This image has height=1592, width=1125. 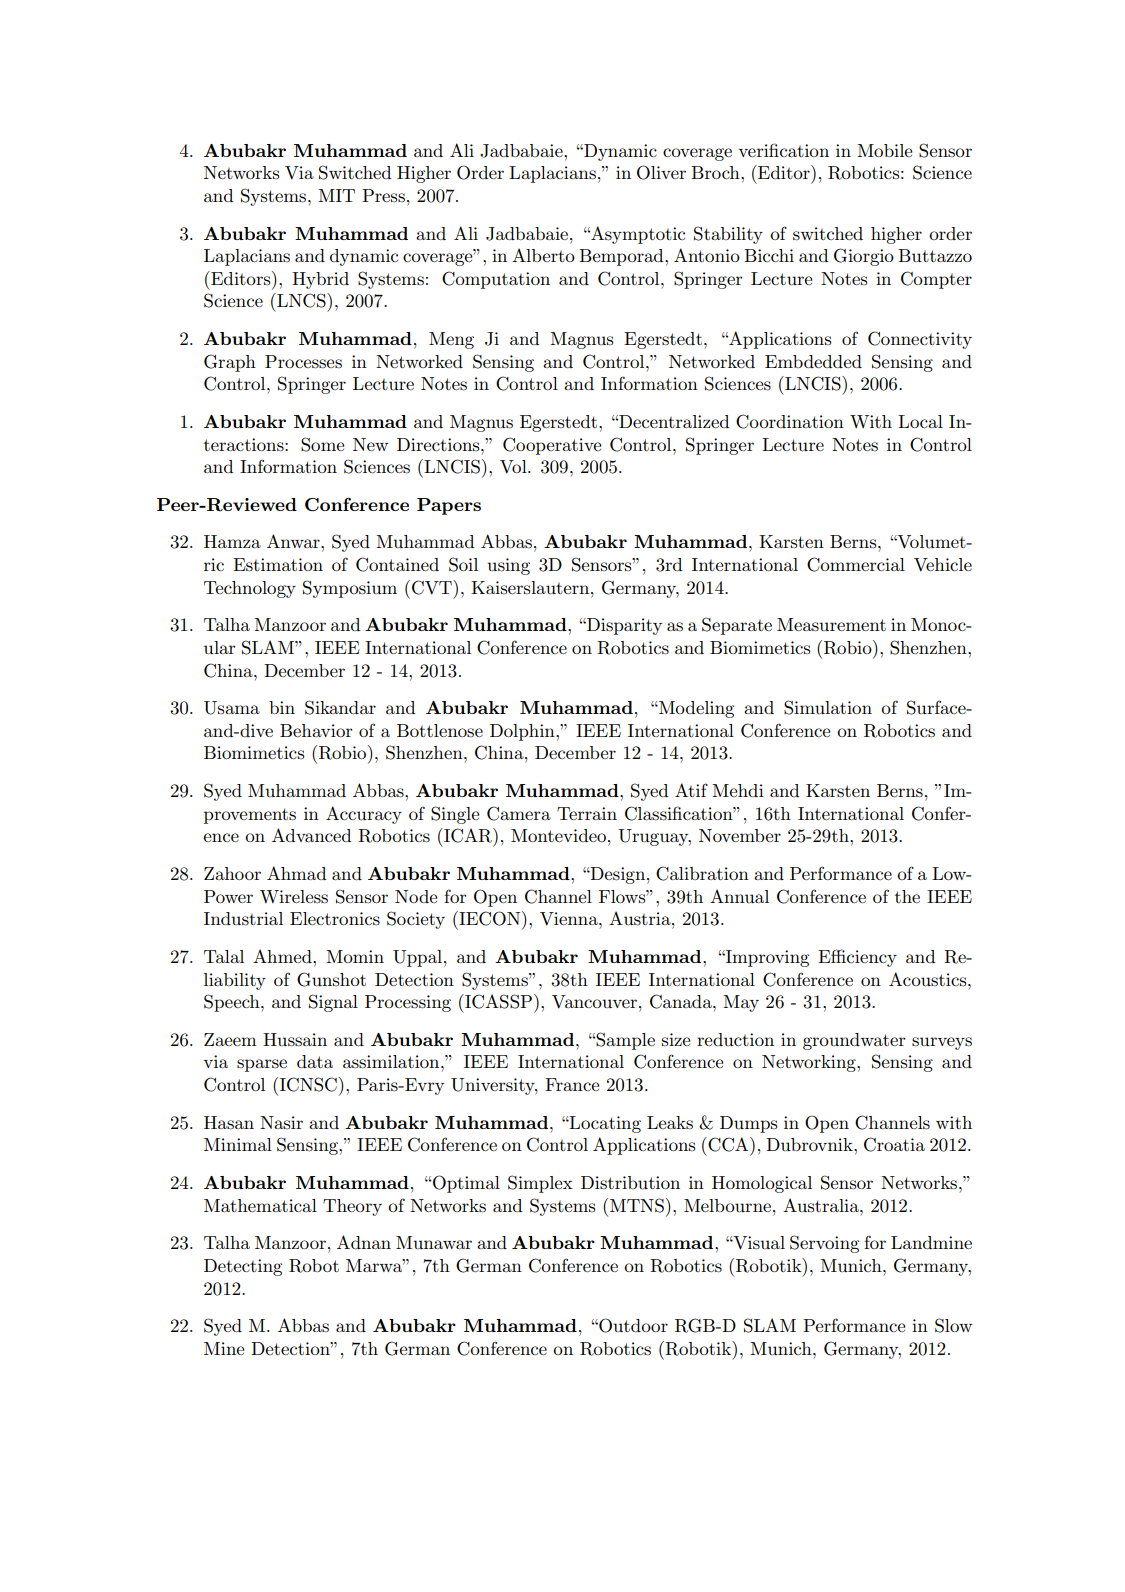 I want to click on Vienna, so click(x=570, y=919).
